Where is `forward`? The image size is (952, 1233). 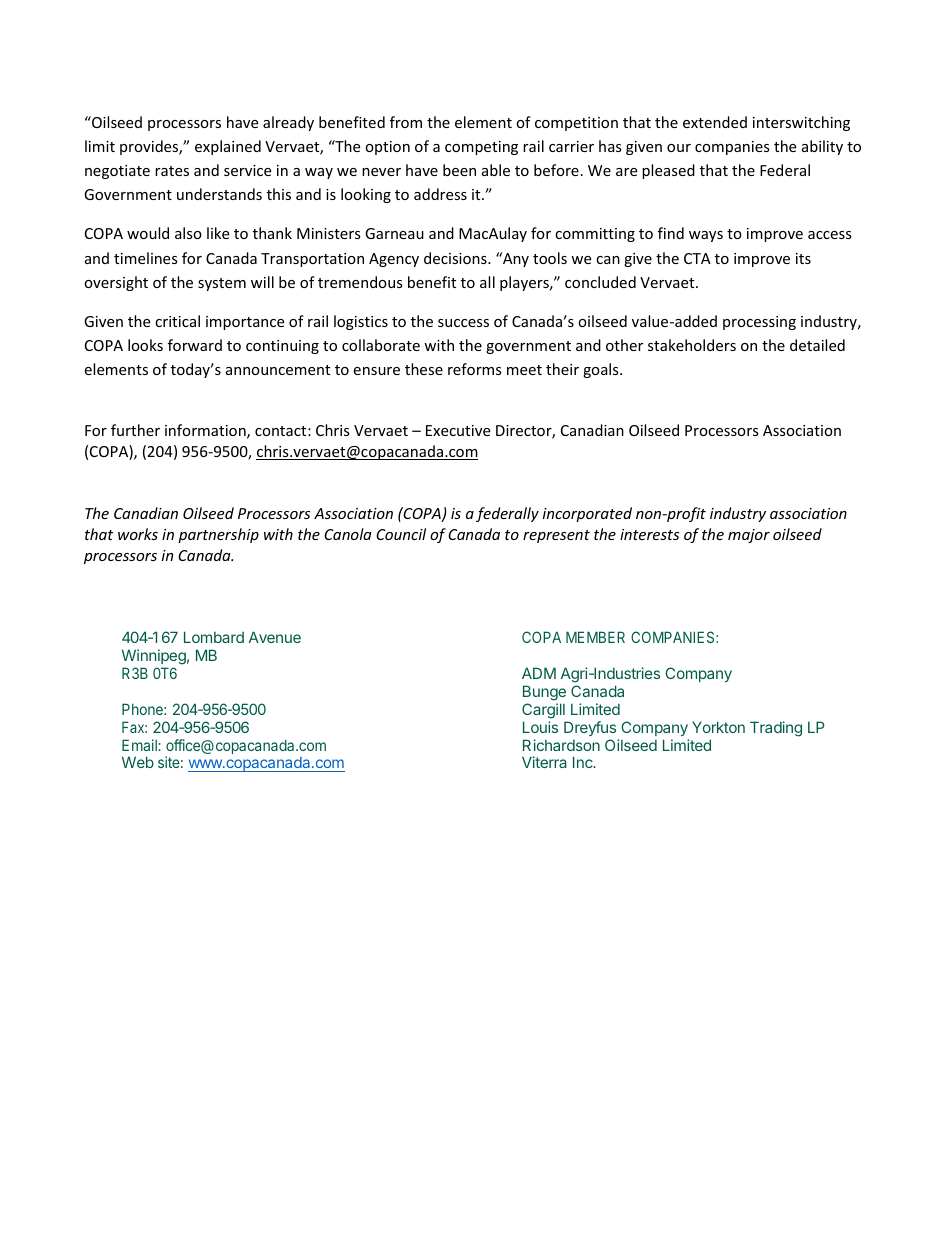
forward is located at coordinates (195, 345).
